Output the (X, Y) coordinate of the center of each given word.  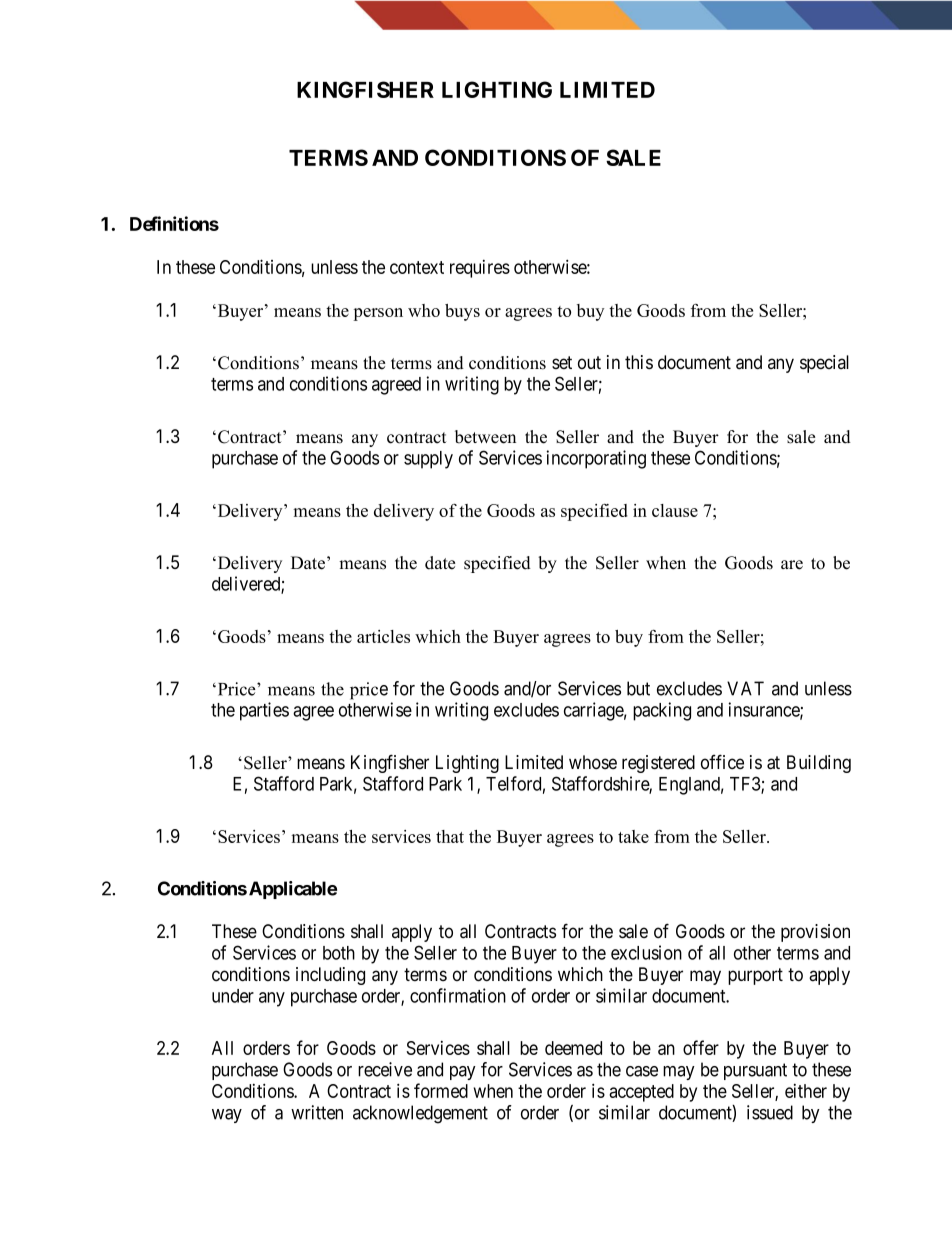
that (450, 836)
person (378, 314)
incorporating (596, 459)
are (792, 565)
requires (480, 269)
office (722, 762)
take (633, 836)
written (317, 1112)
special (824, 364)
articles (383, 636)
